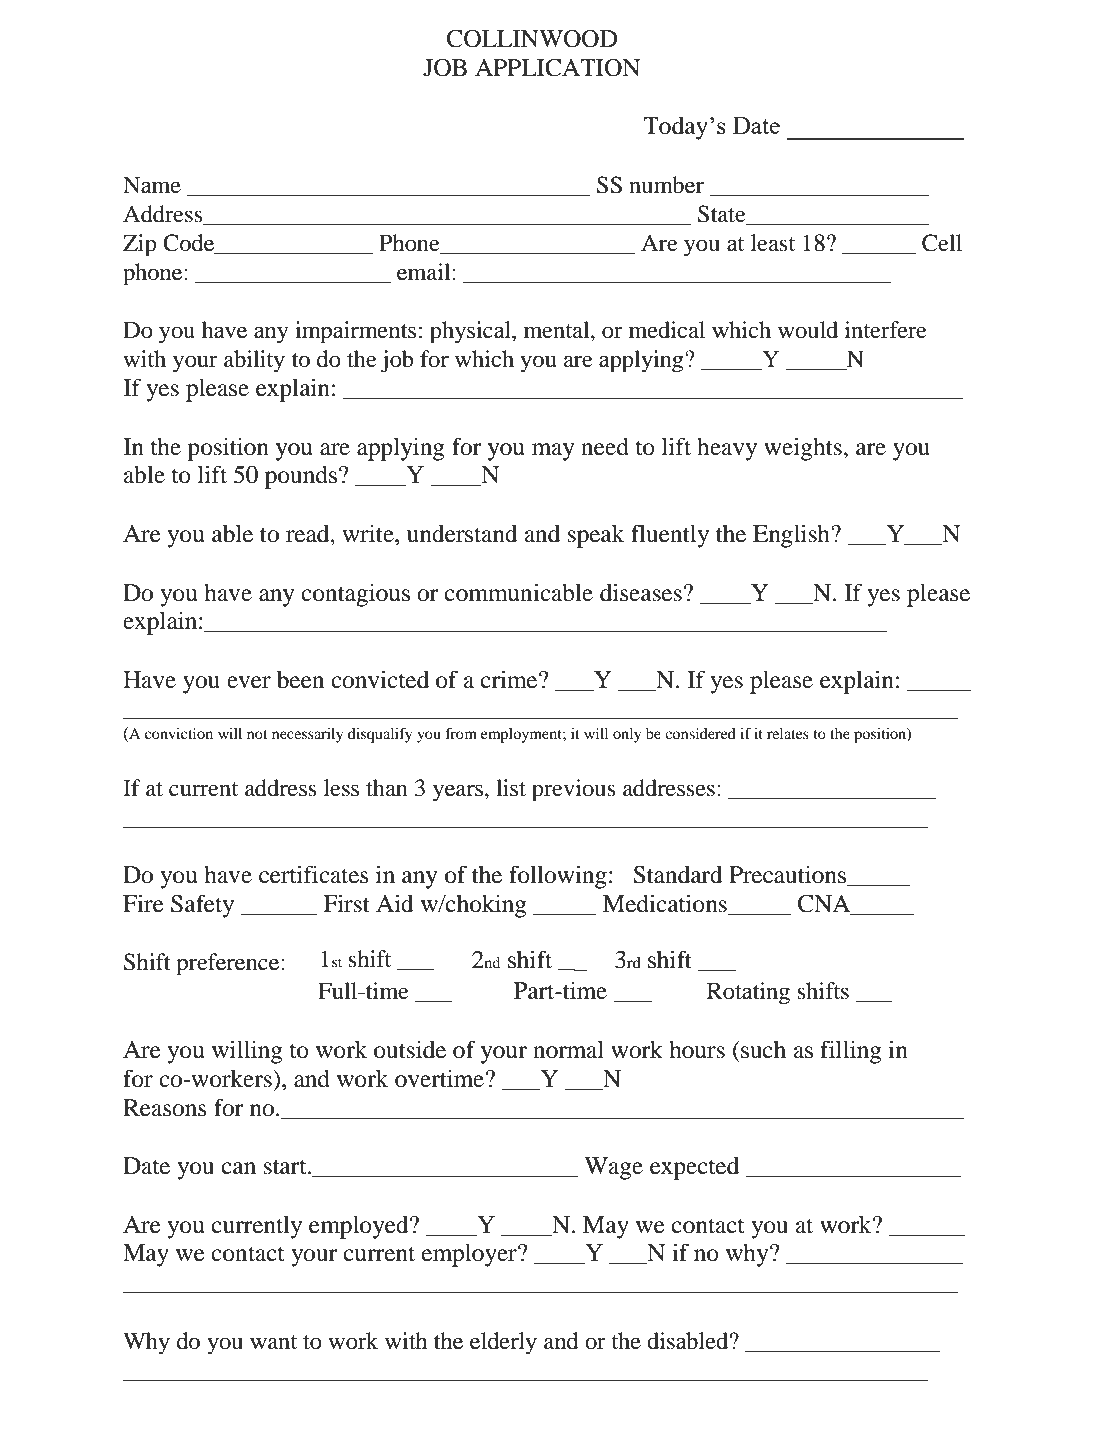 The height and width of the screenshot is (1432, 1106). I want to click on crime, so click(510, 679).
